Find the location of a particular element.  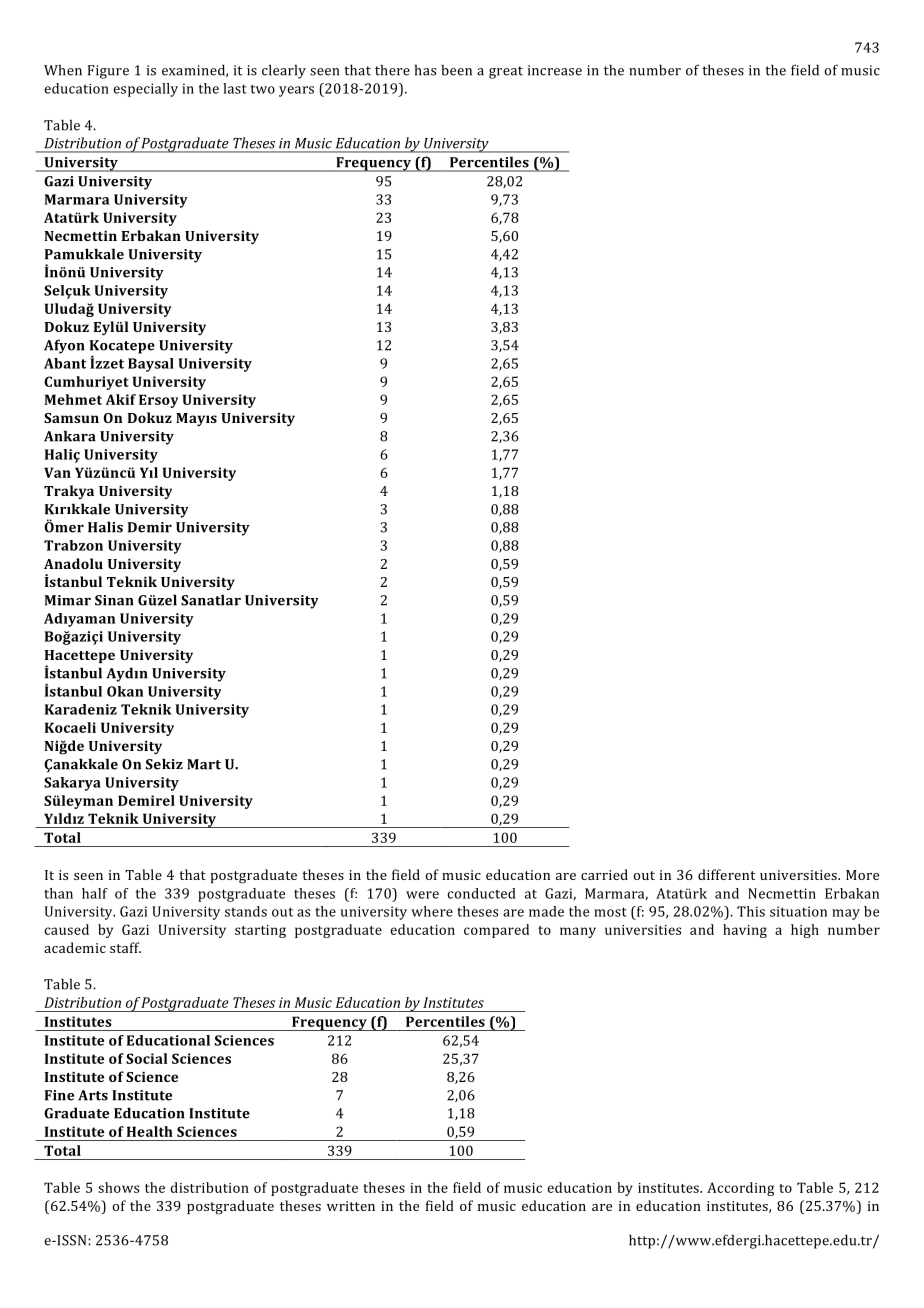

Mehmet is located at coordinates (73, 399).
